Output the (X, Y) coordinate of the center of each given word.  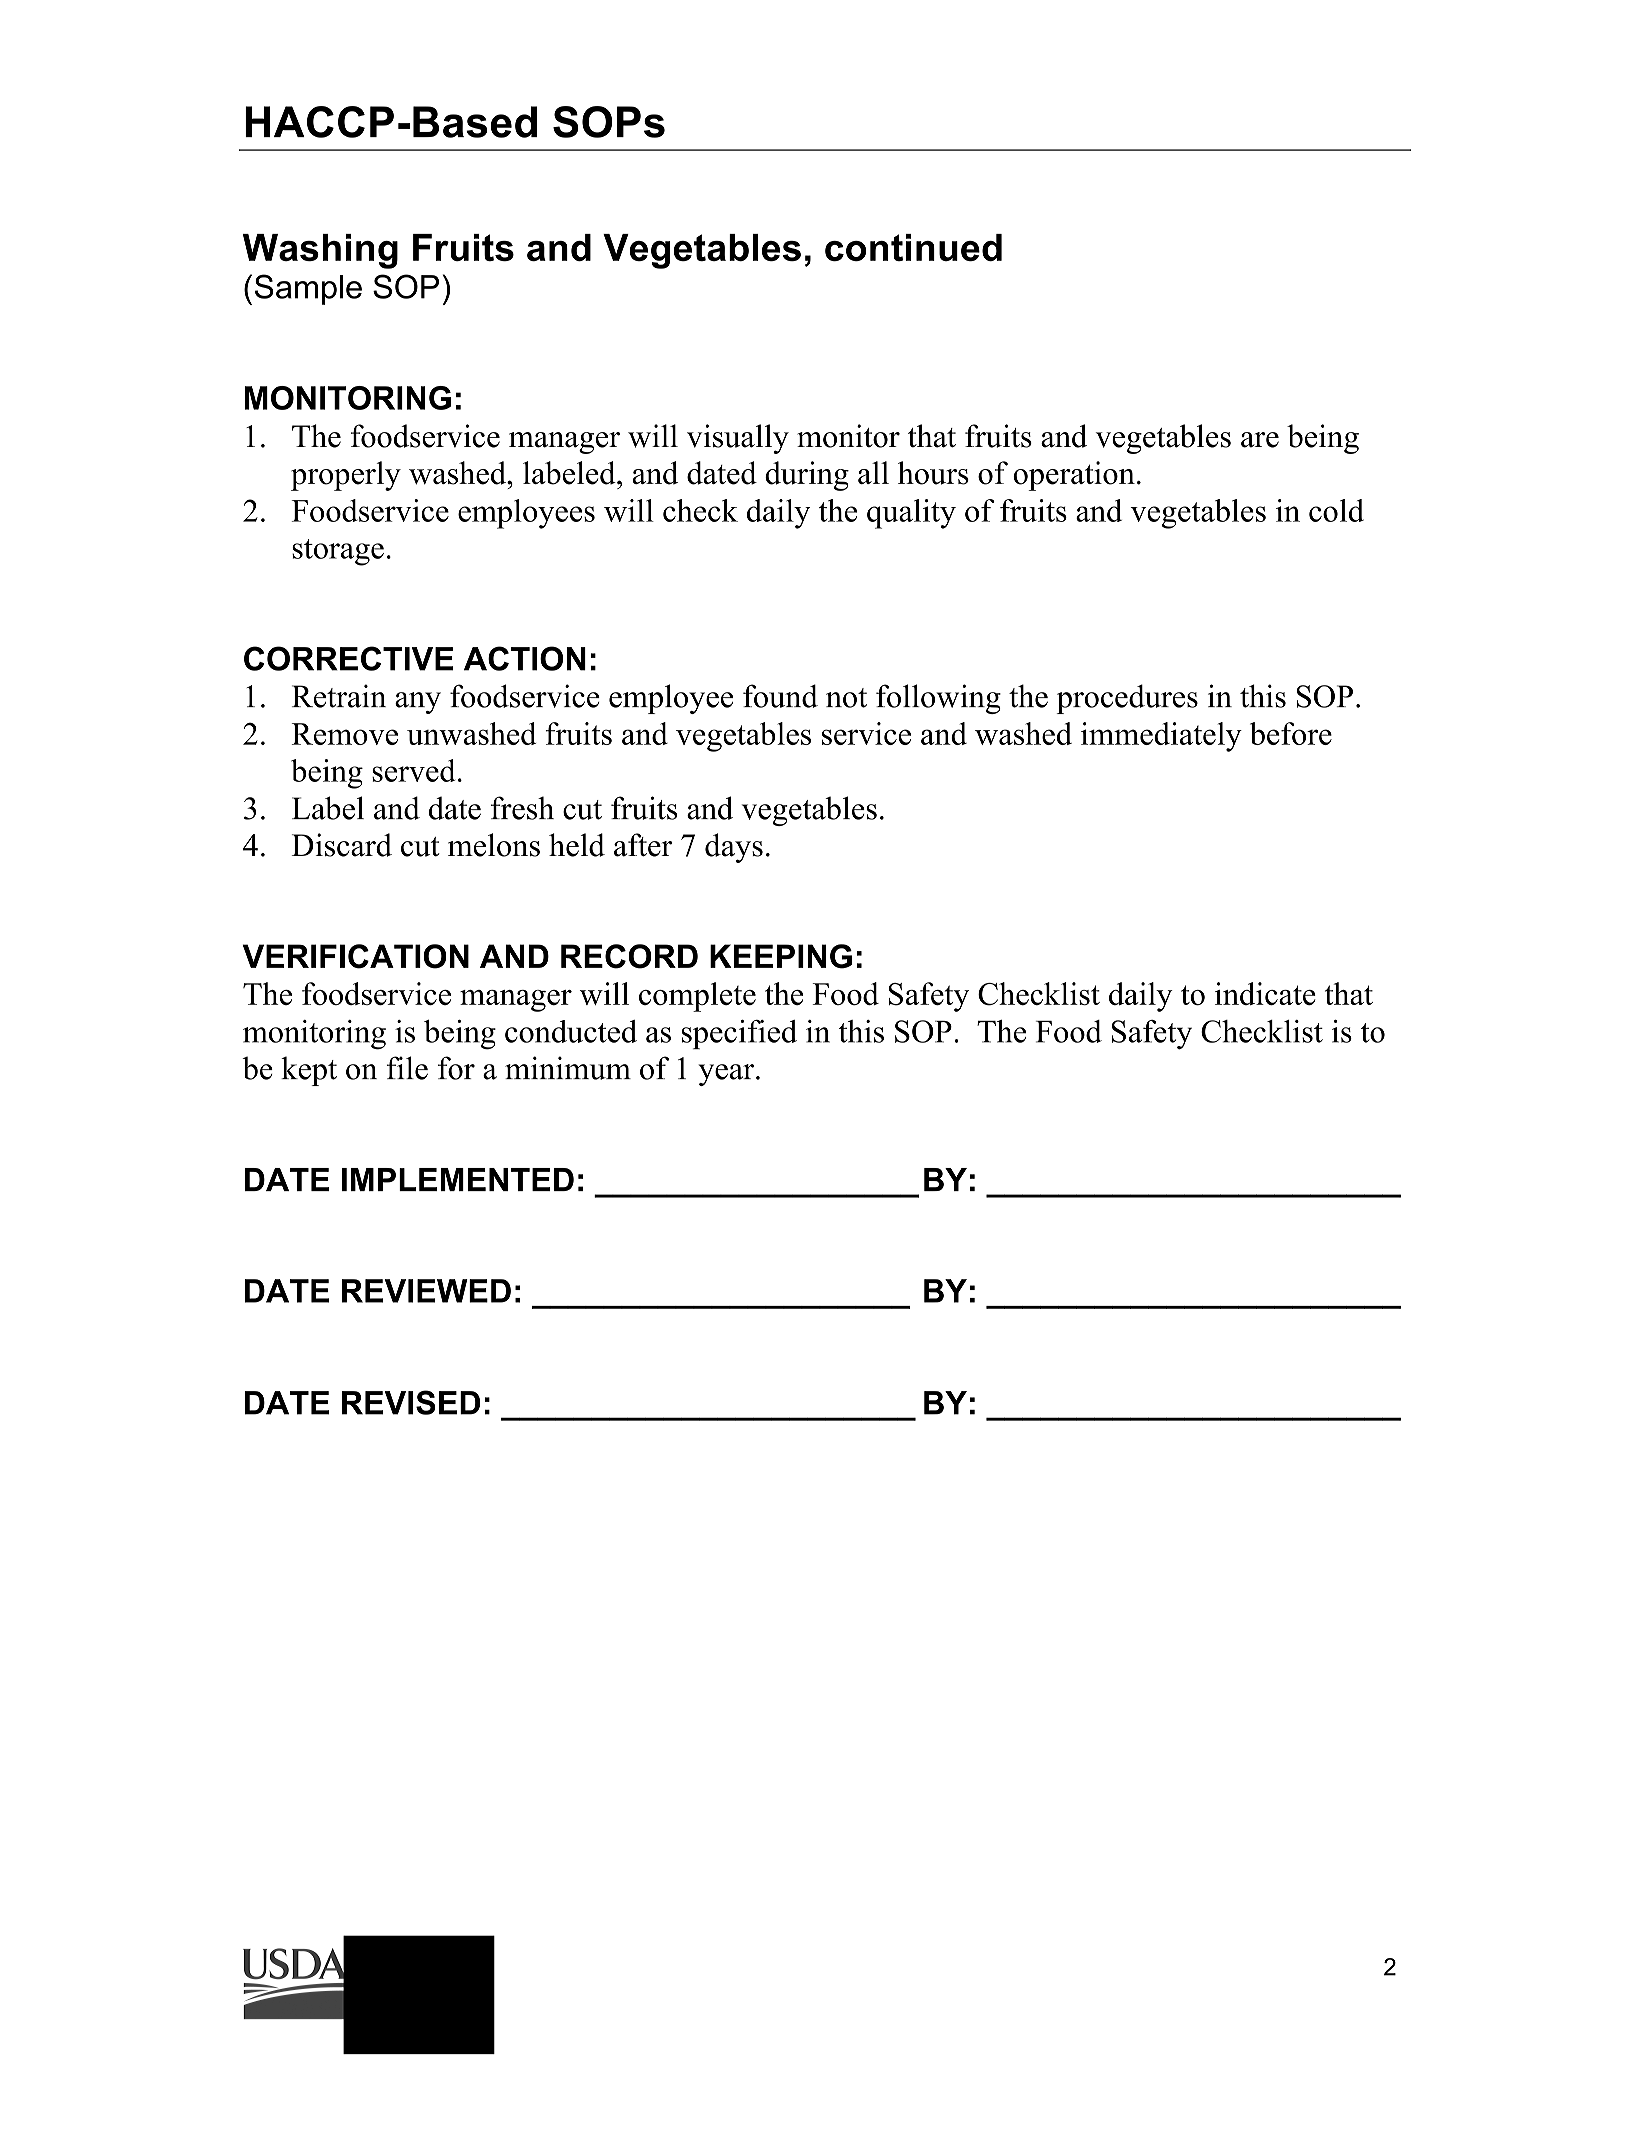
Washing (320, 251)
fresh (522, 808)
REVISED (411, 1402)
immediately (1161, 737)
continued (913, 247)
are (1260, 440)
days (734, 848)
